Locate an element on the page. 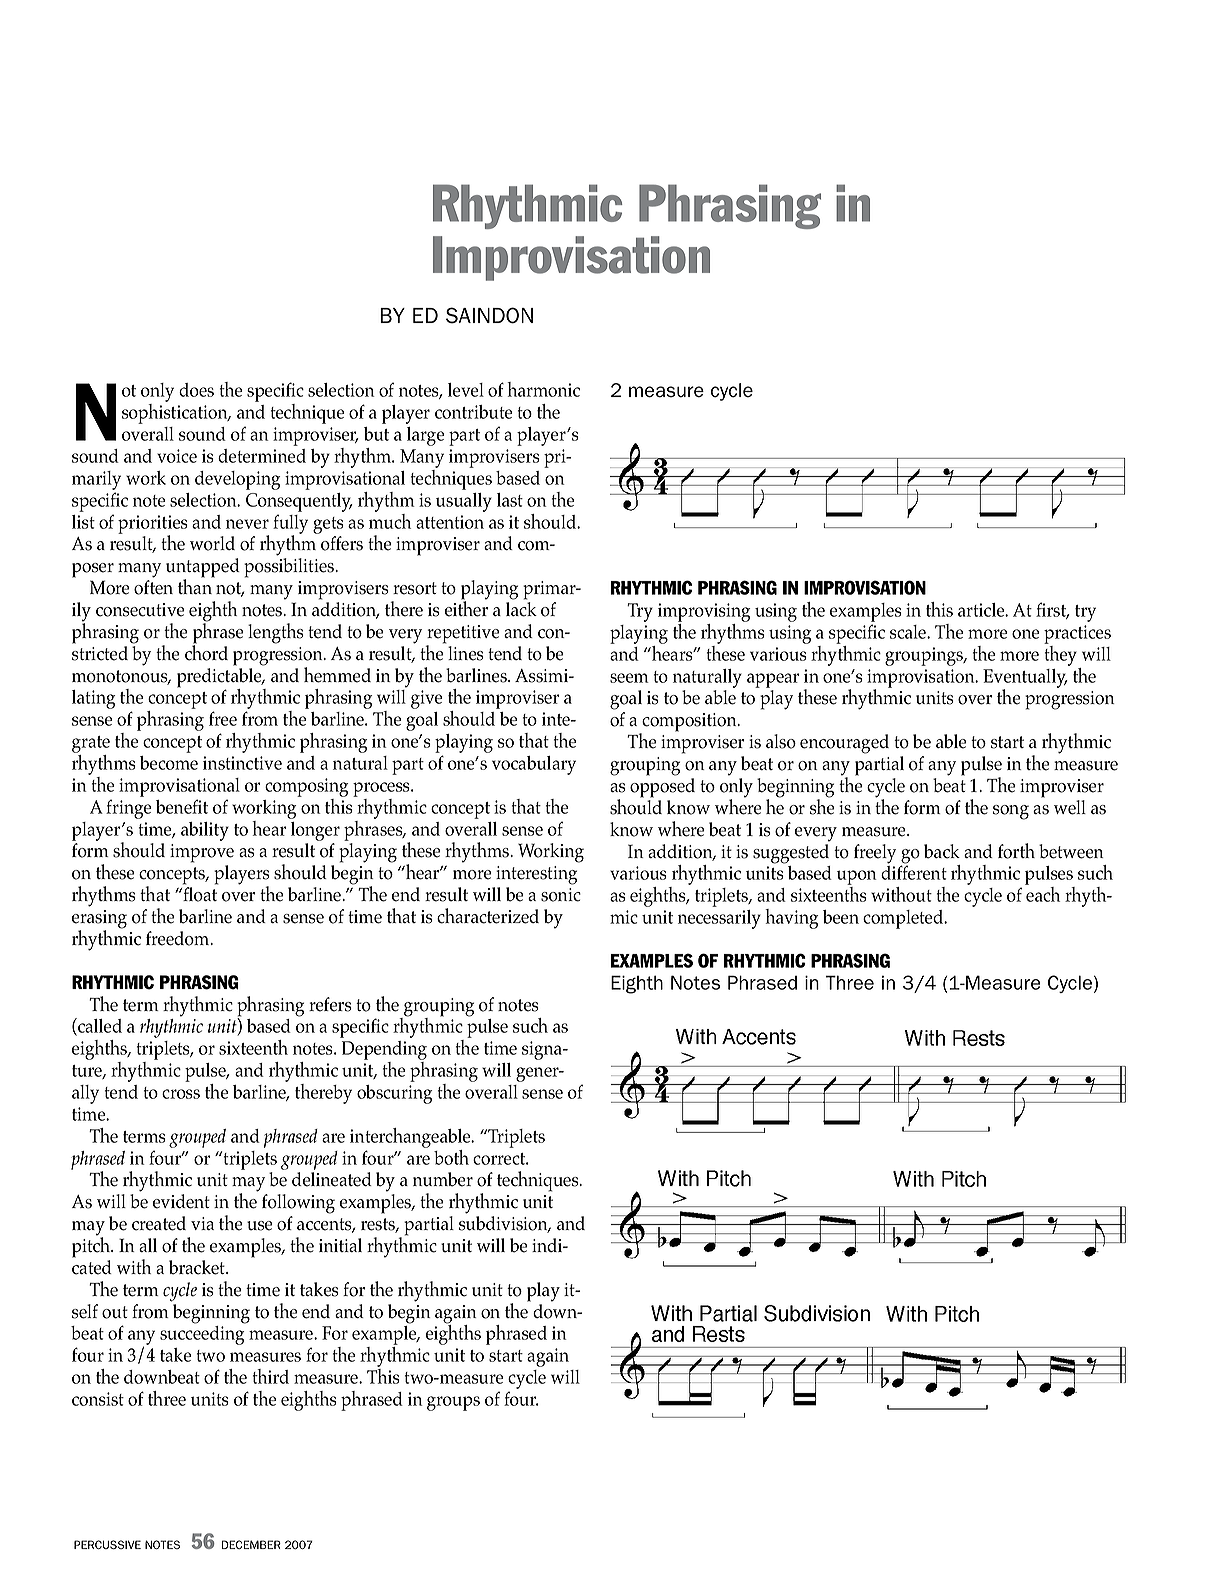 This document has height=1579, width=1220. groups is located at coordinates (453, 1403).
